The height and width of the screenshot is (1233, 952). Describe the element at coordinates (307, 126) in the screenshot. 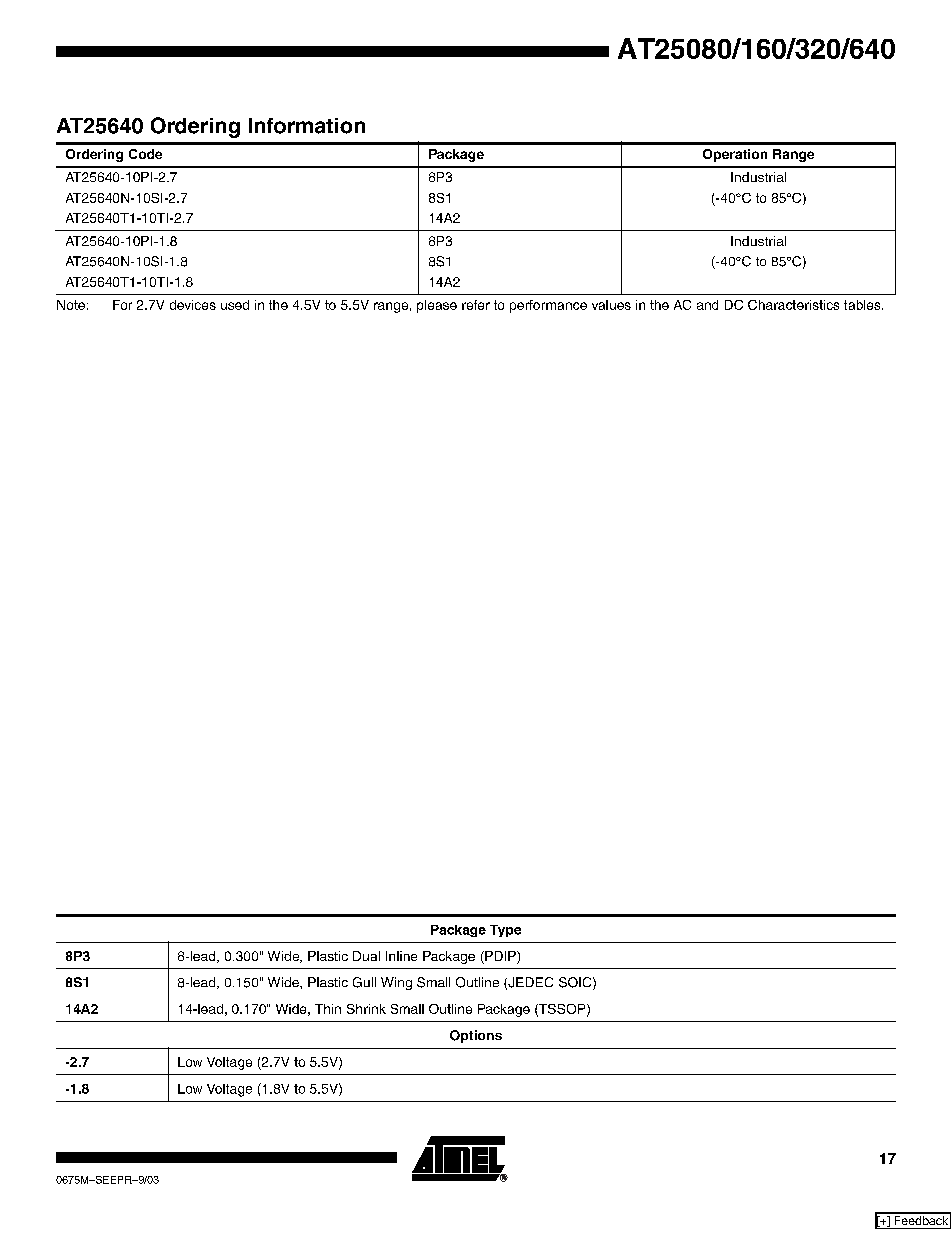

I see `Information` at that location.
